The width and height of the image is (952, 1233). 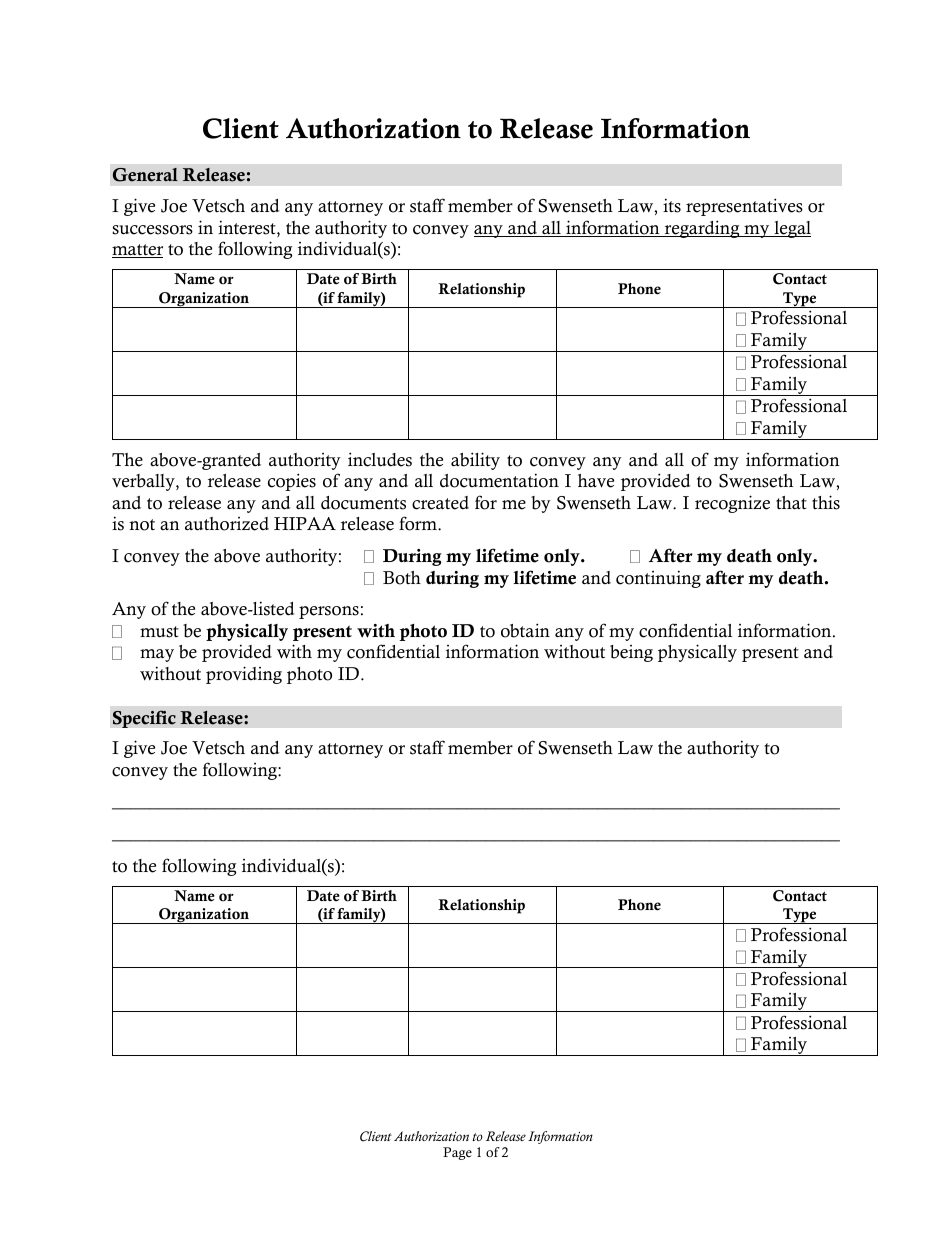 I want to click on continuing, so click(x=658, y=579).
